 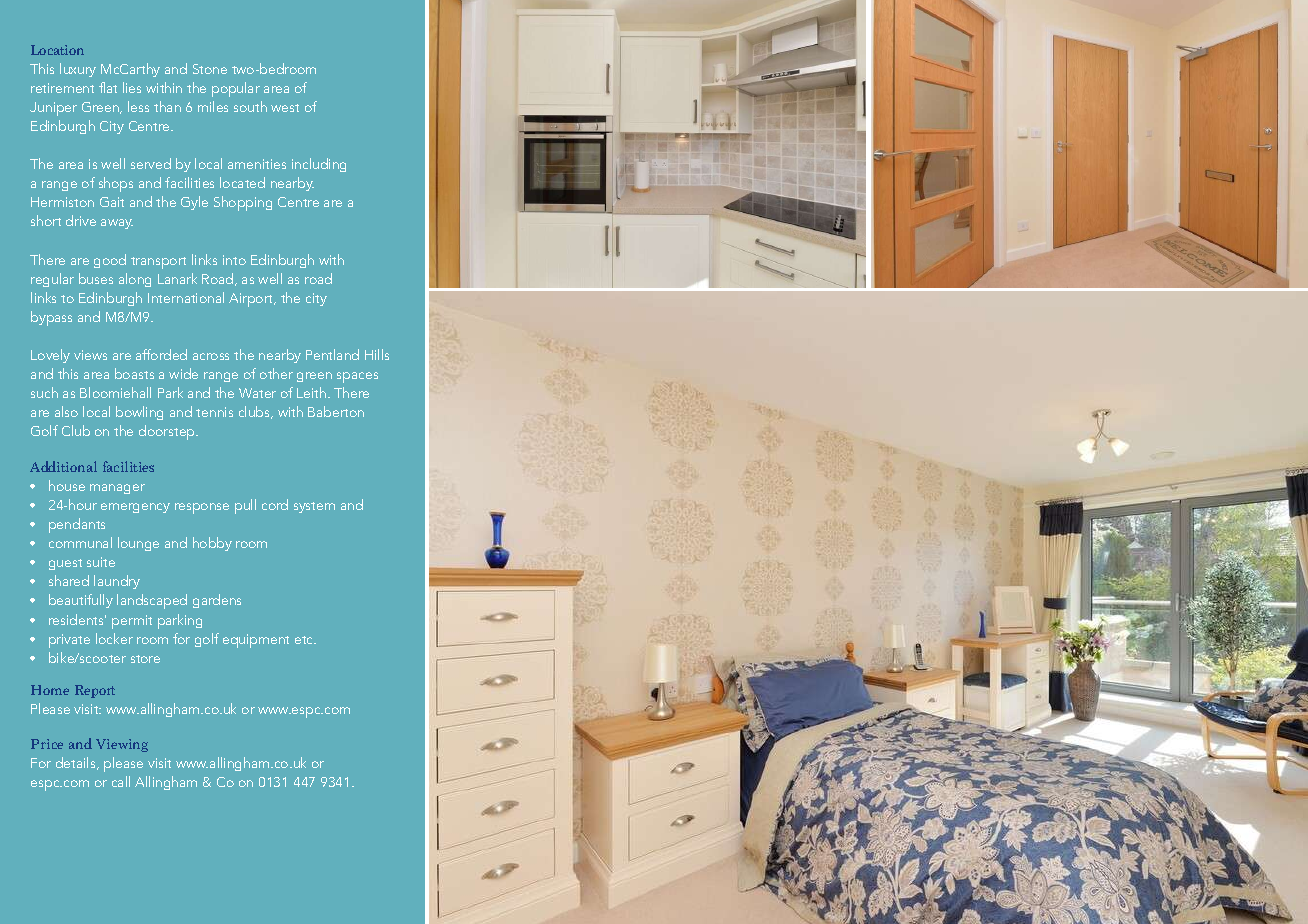 I want to click on details, so click(x=77, y=763).
